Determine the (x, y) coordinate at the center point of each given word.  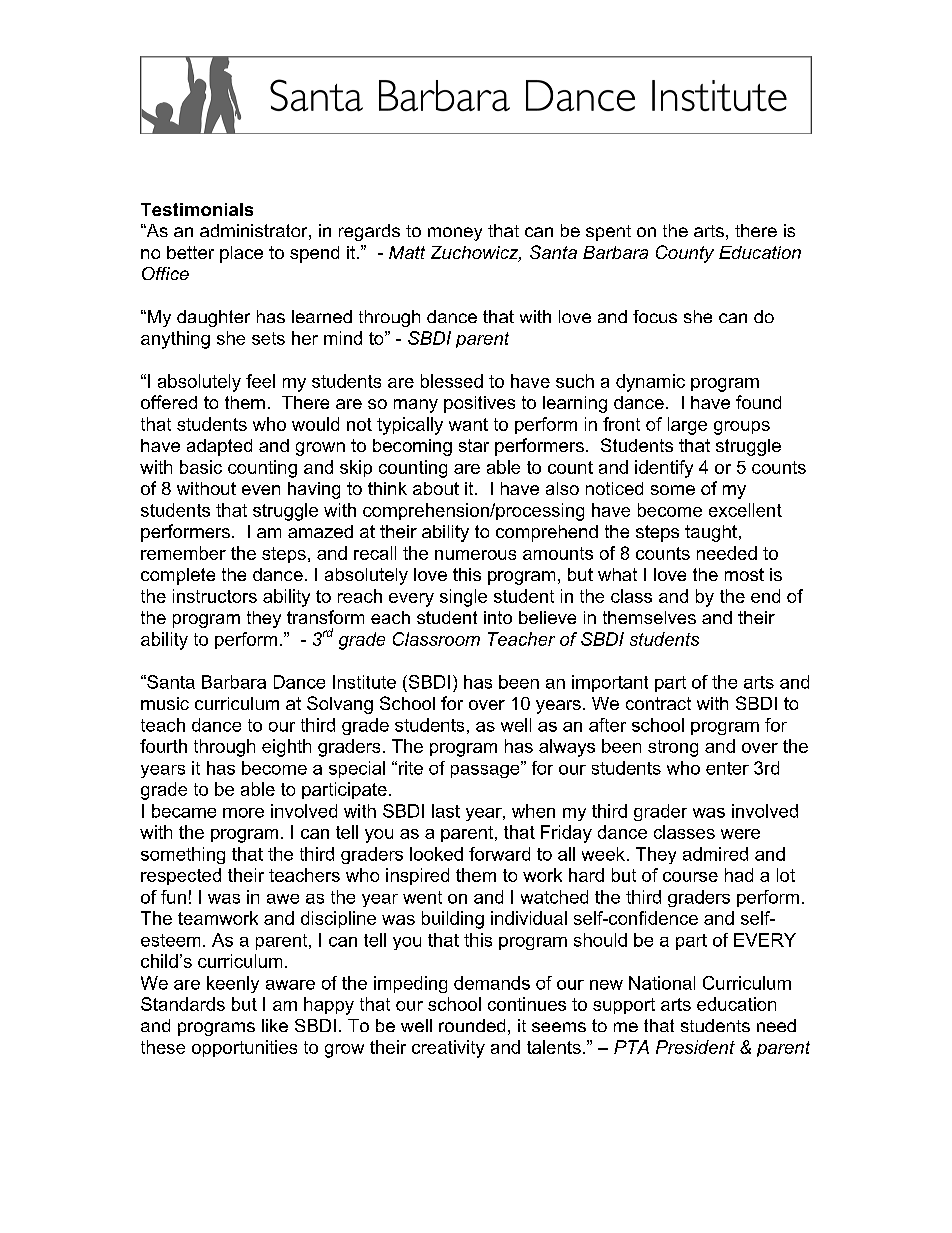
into (498, 617)
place (241, 254)
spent (608, 233)
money (455, 234)
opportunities (244, 1048)
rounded (472, 1025)
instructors (215, 596)
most (744, 574)
